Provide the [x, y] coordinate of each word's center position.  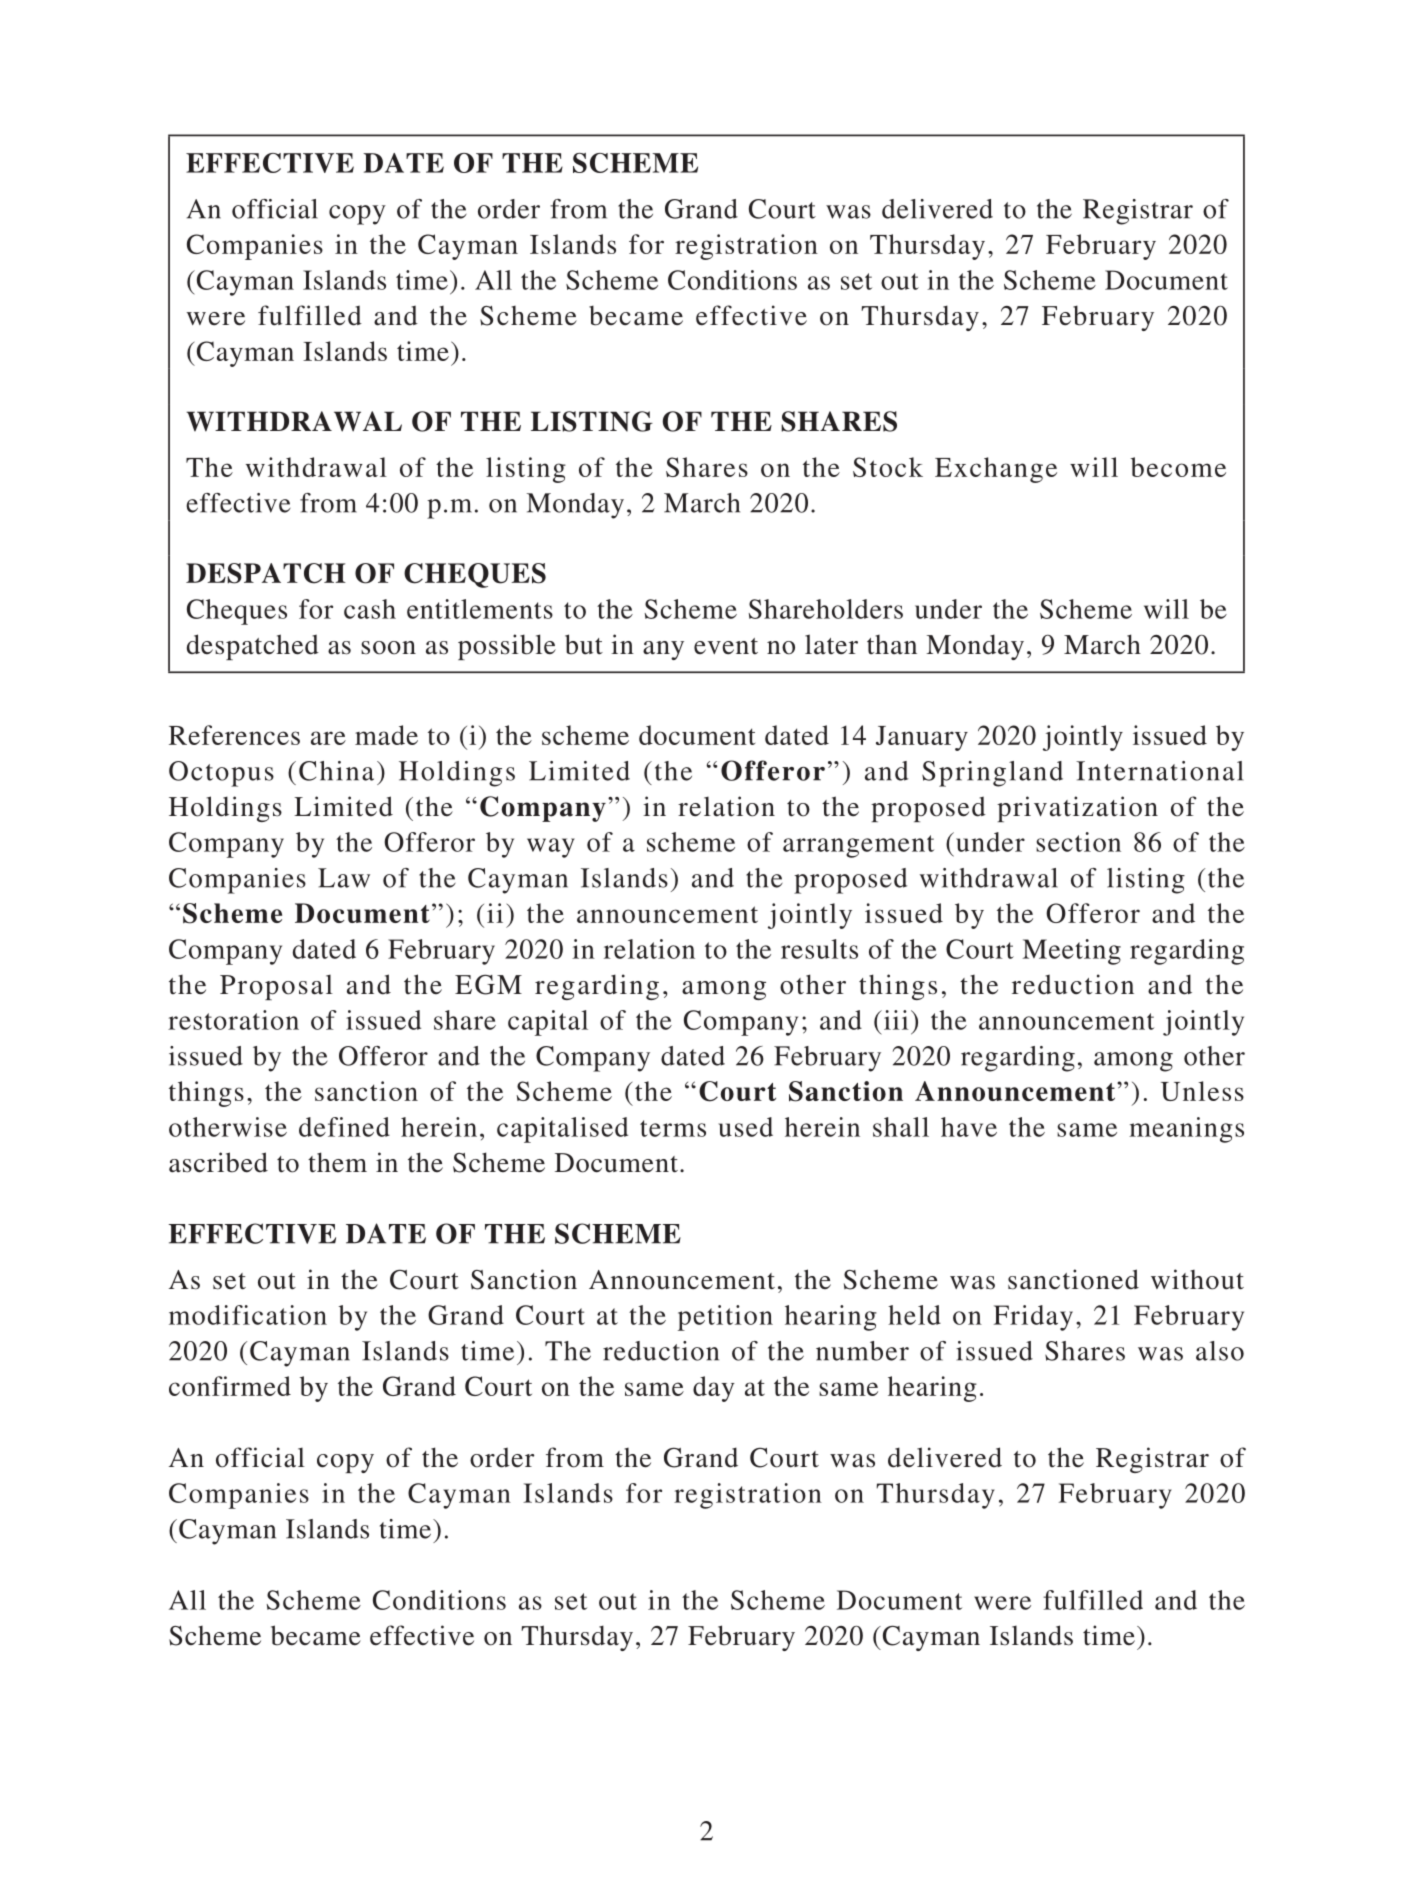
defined [344, 1127]
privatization [1077, 809]
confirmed [230, 1386]
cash [370, 609]
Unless [1202, 1091]
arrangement [858, 846]
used [745, 1127]
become [1178, 467]
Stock [888, 467]
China [336, 771]
